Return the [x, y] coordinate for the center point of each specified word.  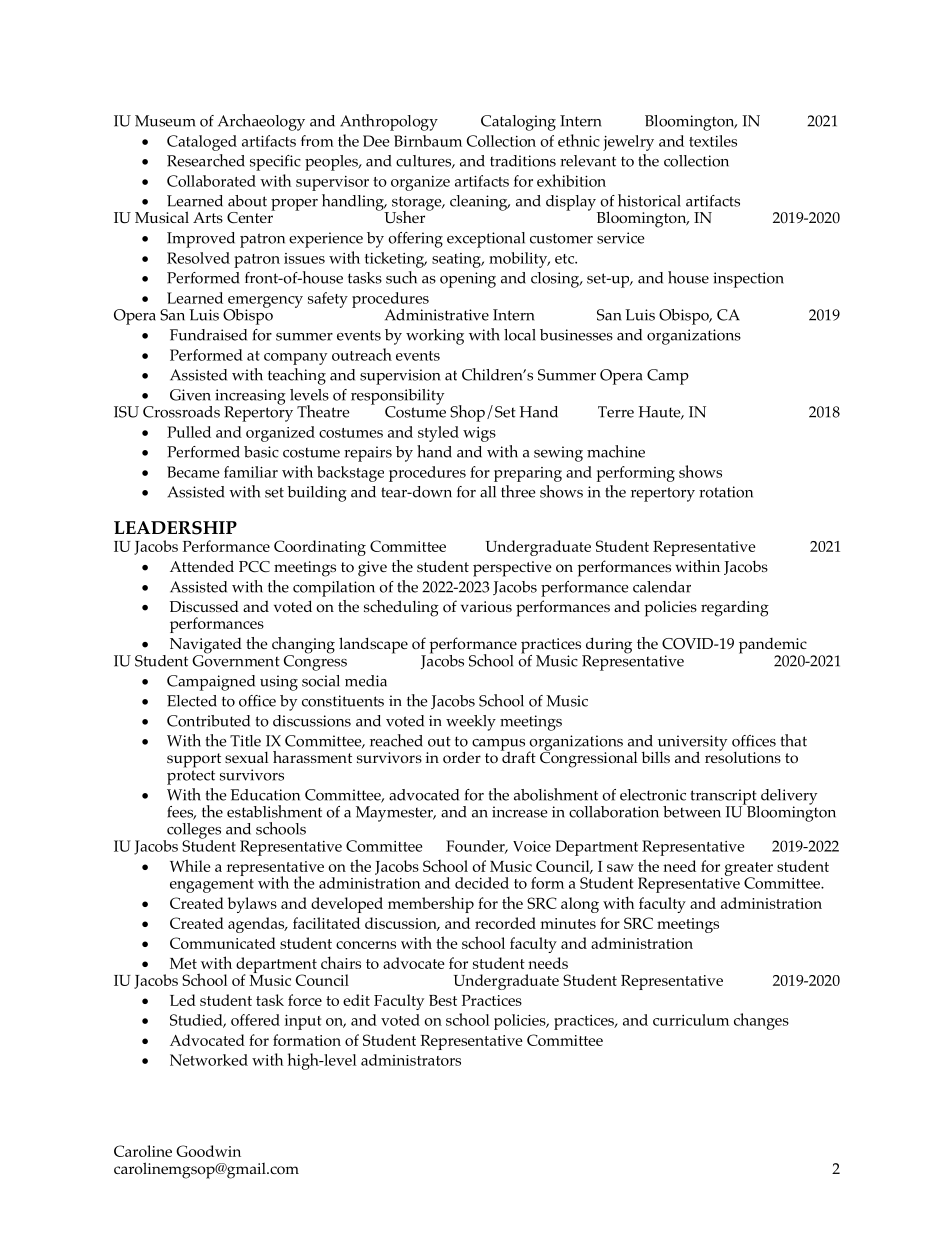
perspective [512, 569]
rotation [726, 492]
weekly [471, 723]
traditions [523, 161]
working [435, 337]
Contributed [208, 721]
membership [431, 904]
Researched [206, 160]
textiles [713, 141]
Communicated [223, 943]
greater [749, 870]
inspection [748, 280]
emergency [265, 303]
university [691, 744]
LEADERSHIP [175, 528]
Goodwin [208, 1151]
